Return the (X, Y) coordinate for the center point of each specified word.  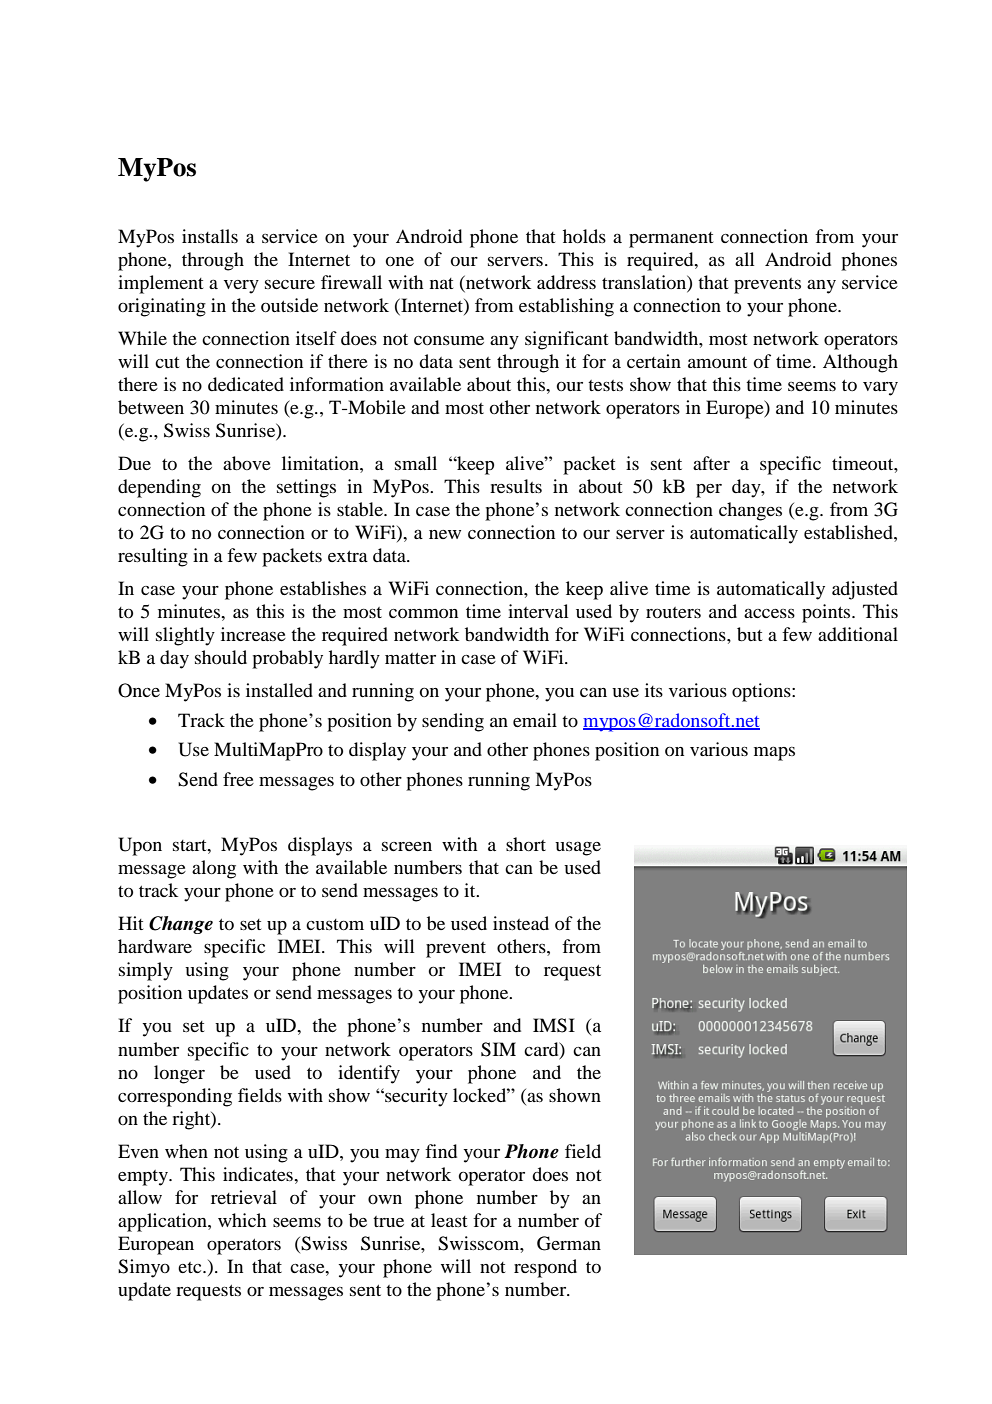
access (769, 613)
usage (578, 848)
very (241, 287)
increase (253, 634)
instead (521, 923)
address (566, 282)
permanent (671, 240)
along (214, 869)
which (242, 1220)
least (449, 1220)
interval (538, 611)
